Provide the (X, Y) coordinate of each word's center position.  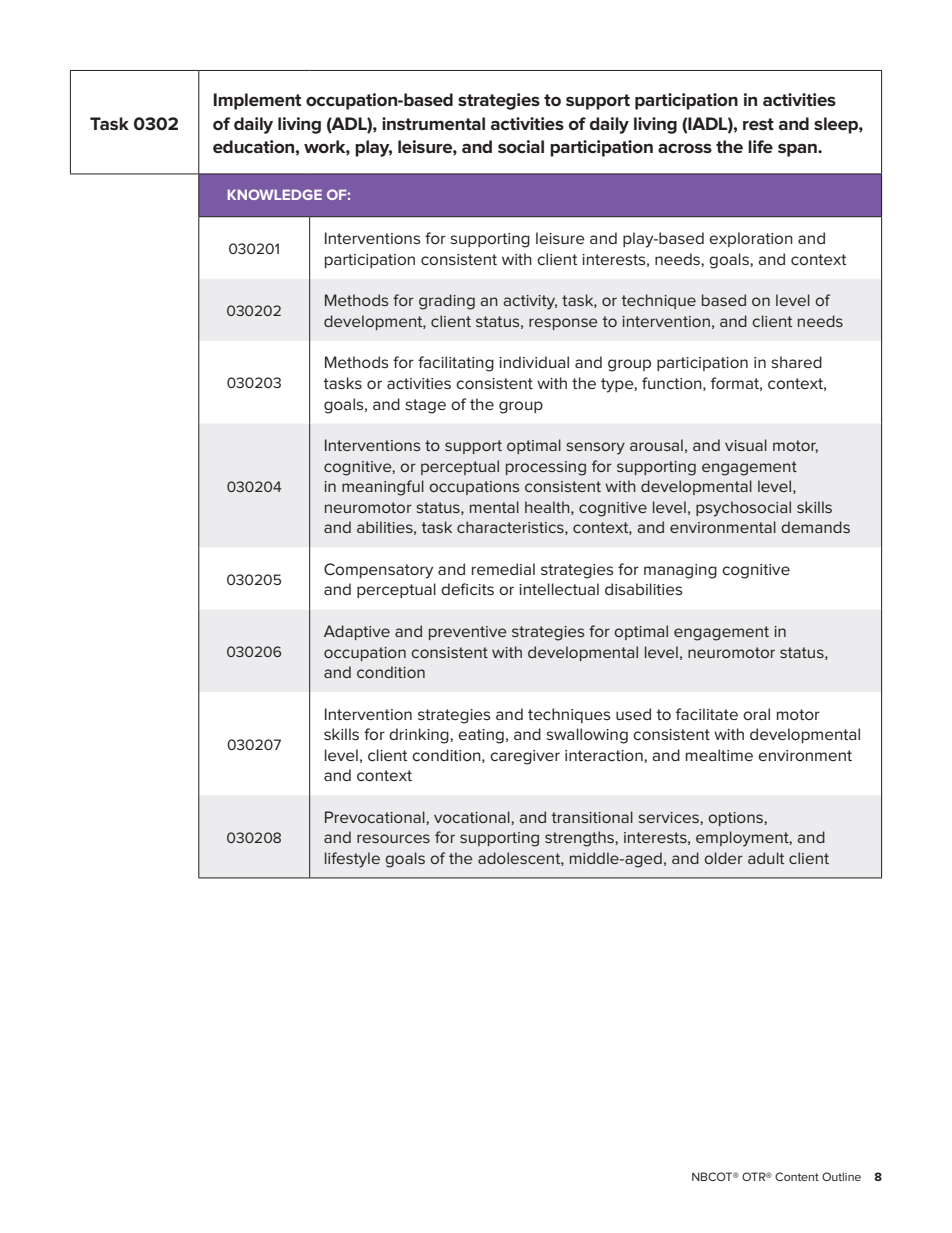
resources (393, 838)
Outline (841, 1176)
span (798, 150)
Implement (257, 101)
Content (797, 1176)
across (685, 148)
